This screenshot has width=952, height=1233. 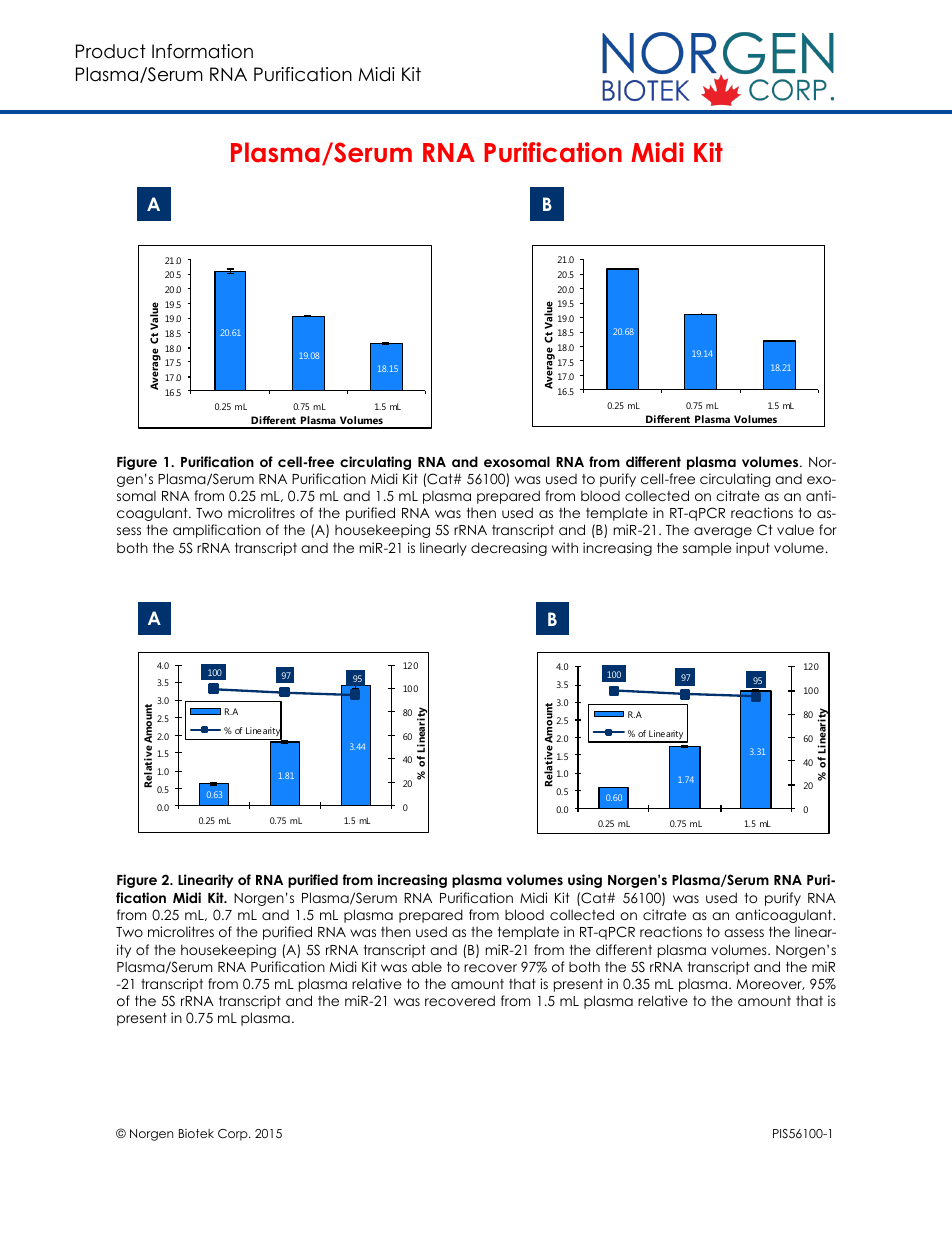 What do you see at coordinates (111, 51) in the screenshot?
I see `Product` at bounding box center [111, 51].
